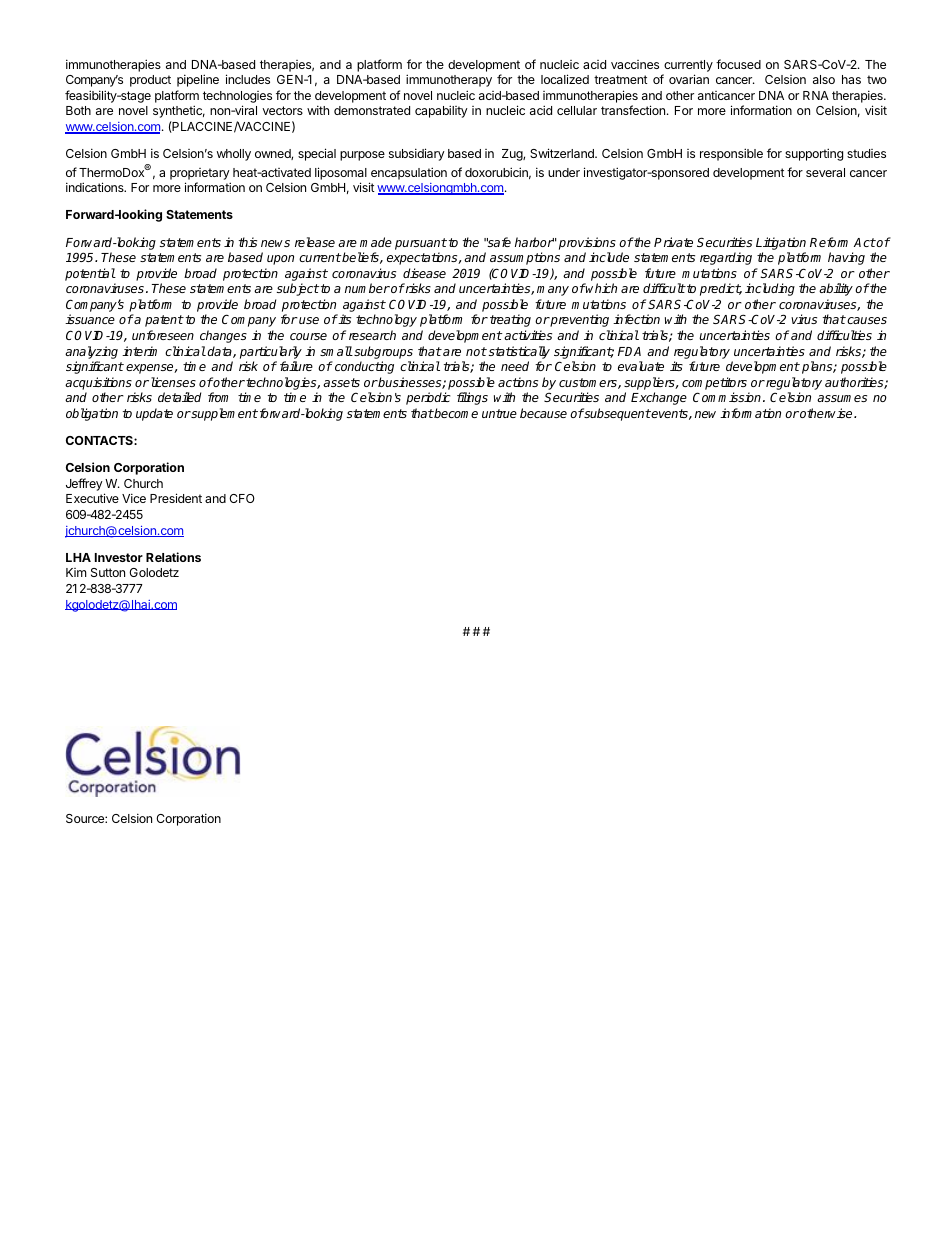  I want to click on also, so click(824, 79).
